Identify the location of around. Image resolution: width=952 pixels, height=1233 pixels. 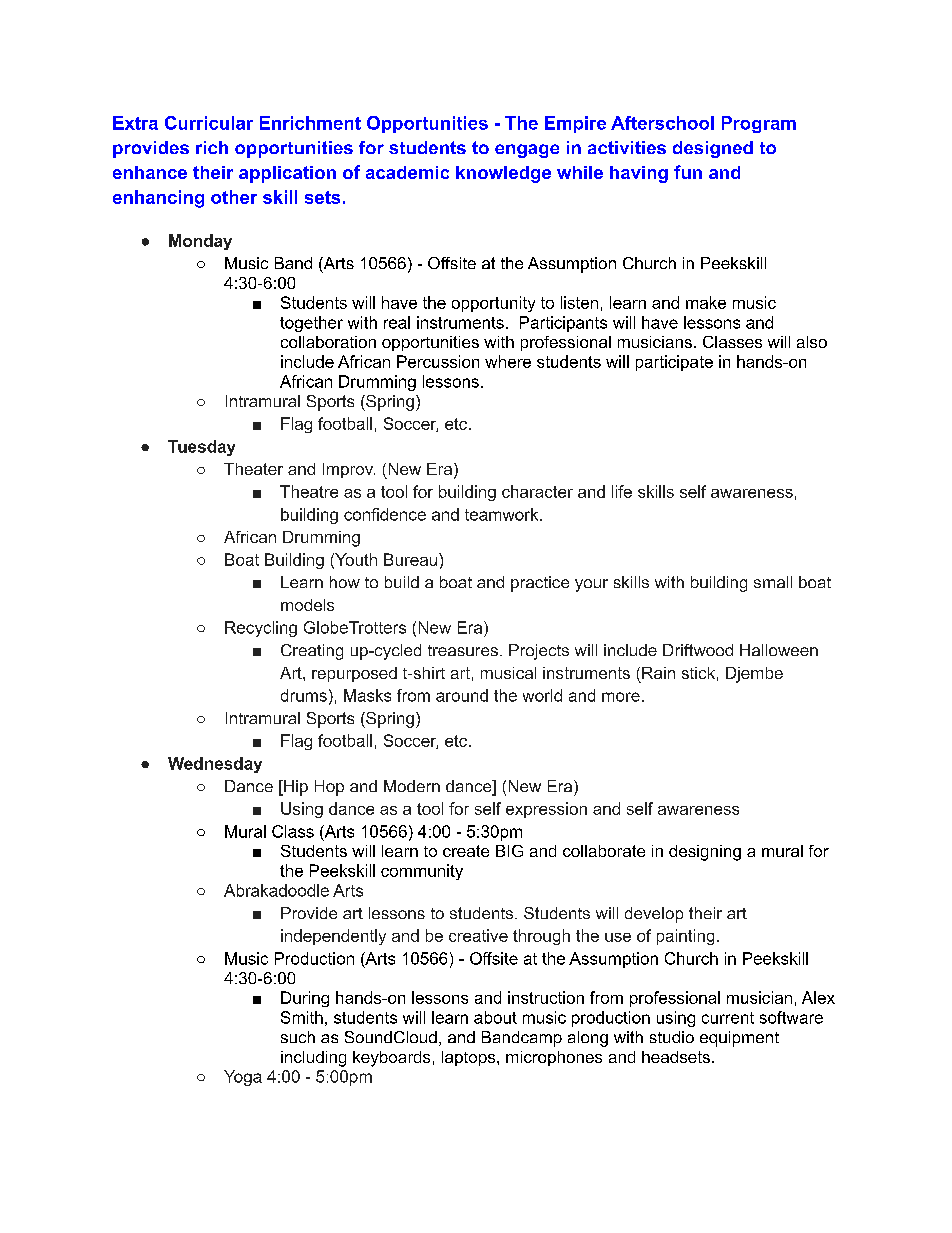
(462, 695).
